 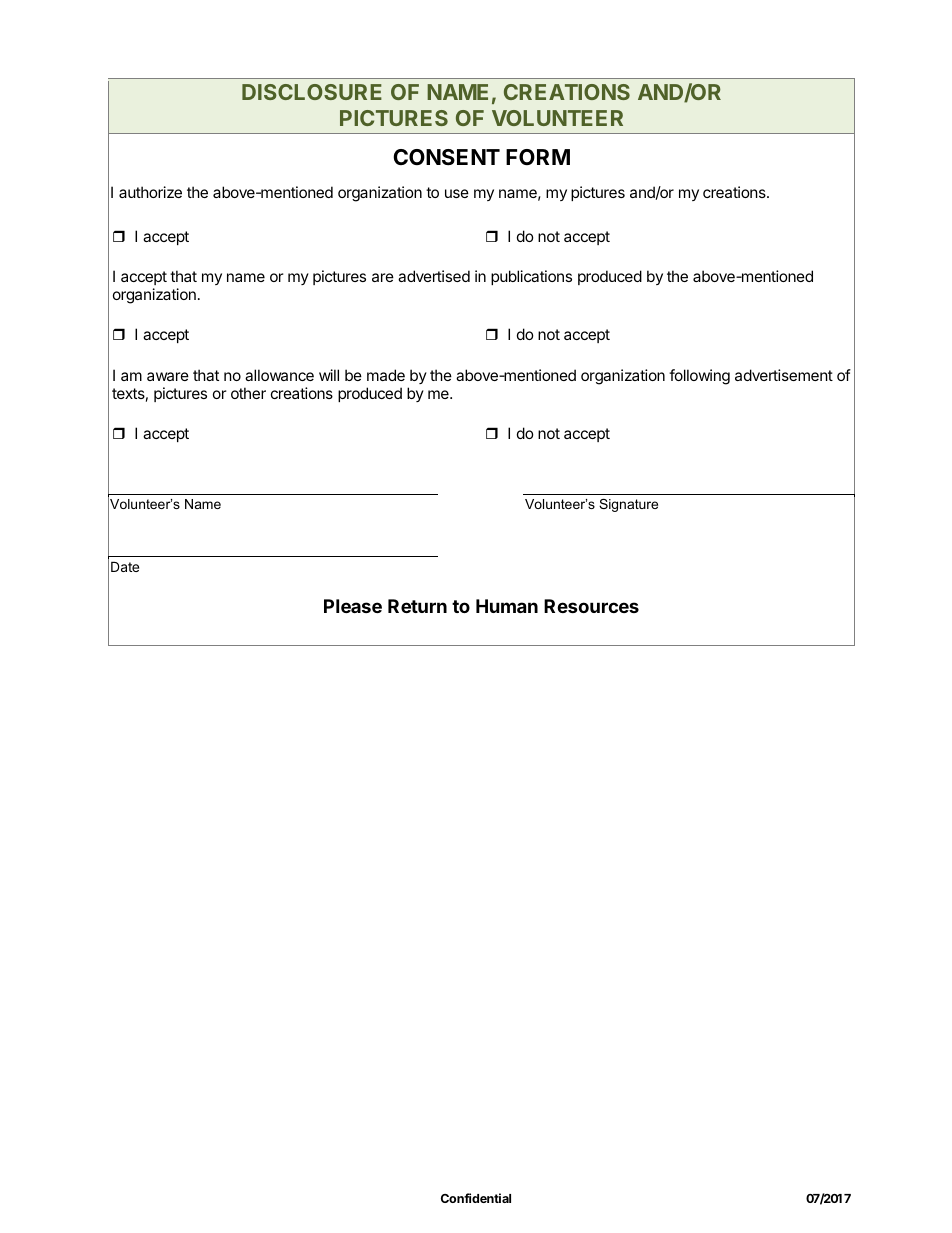 I want to click on authorize, so click(x=150, y=192).
